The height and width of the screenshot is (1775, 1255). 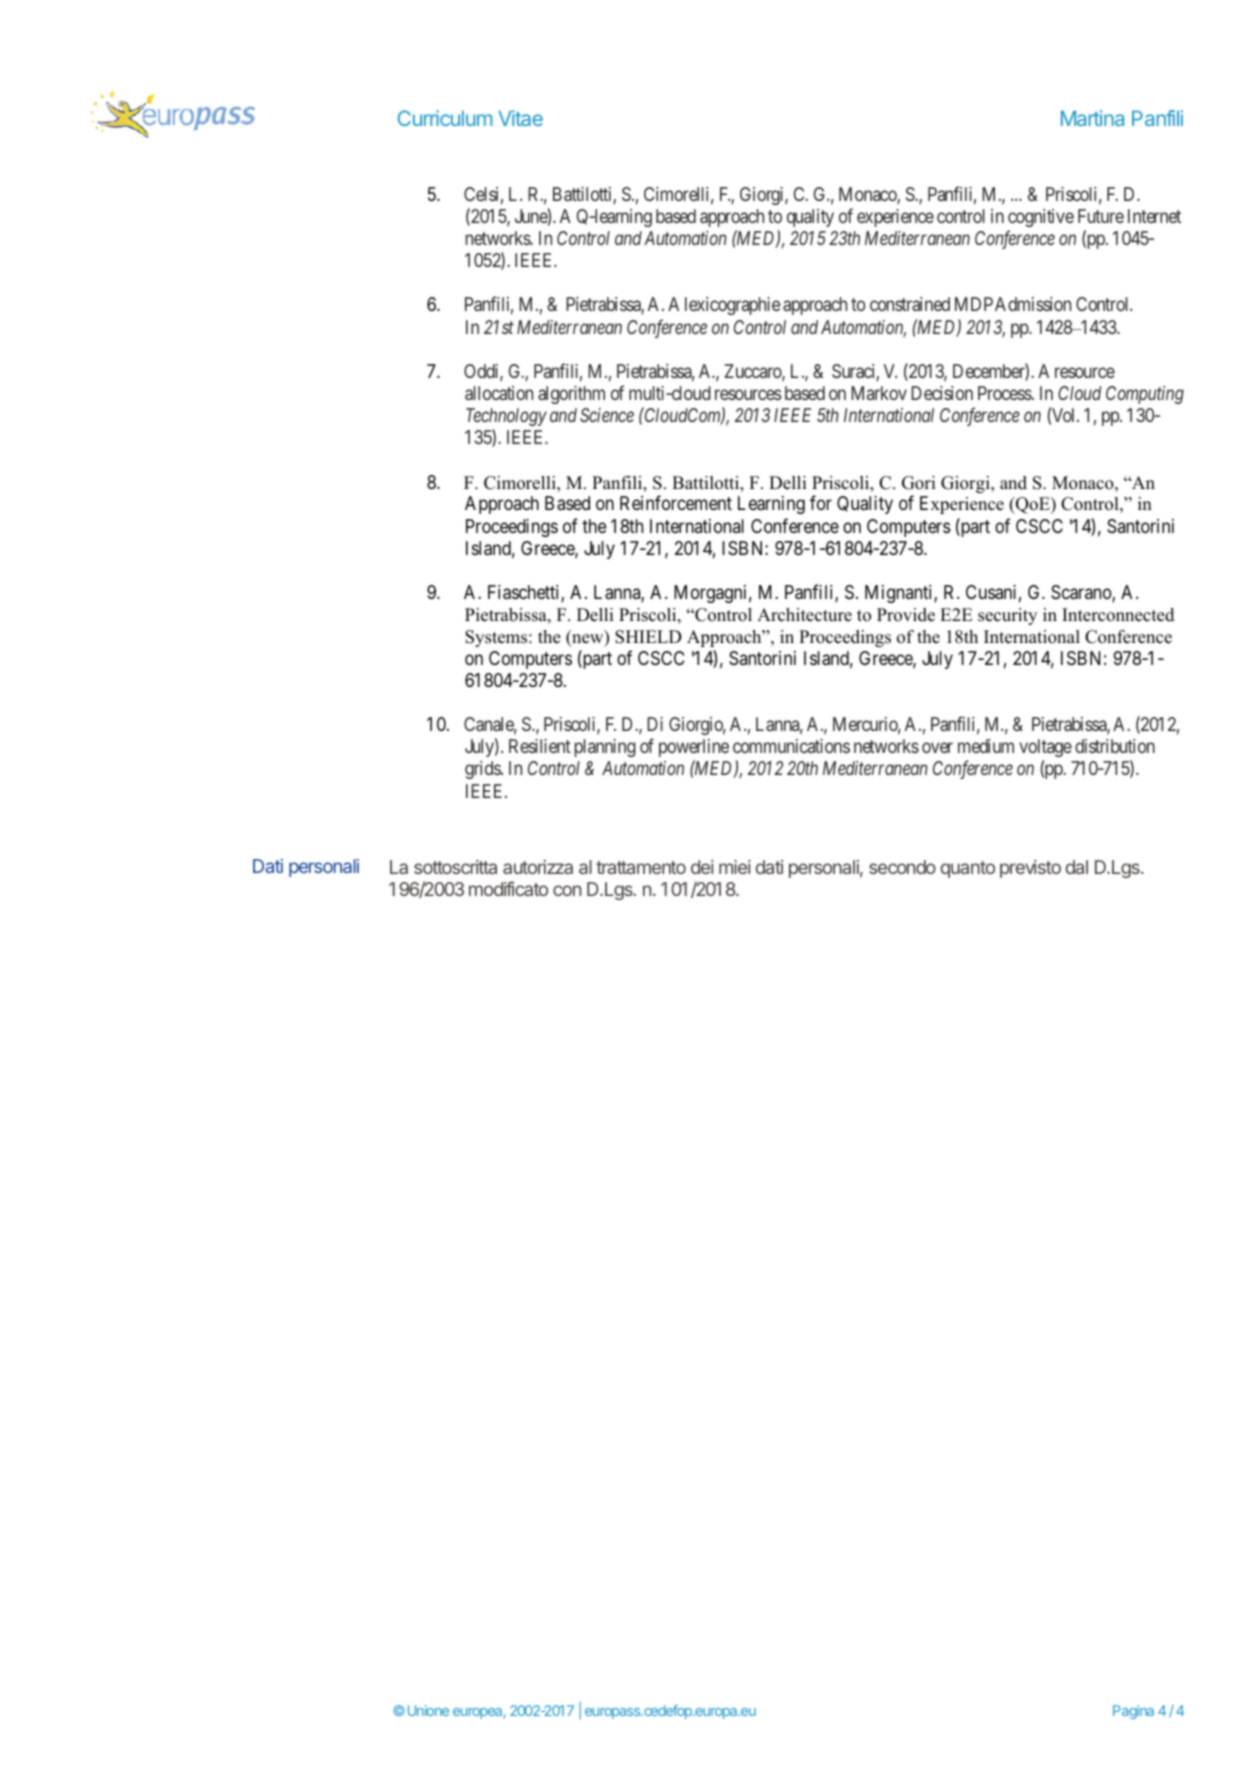 What do you see at coordinates (1092, 118) in the screenshot?
I see `Martina` at bounding box center [1092, 118].
